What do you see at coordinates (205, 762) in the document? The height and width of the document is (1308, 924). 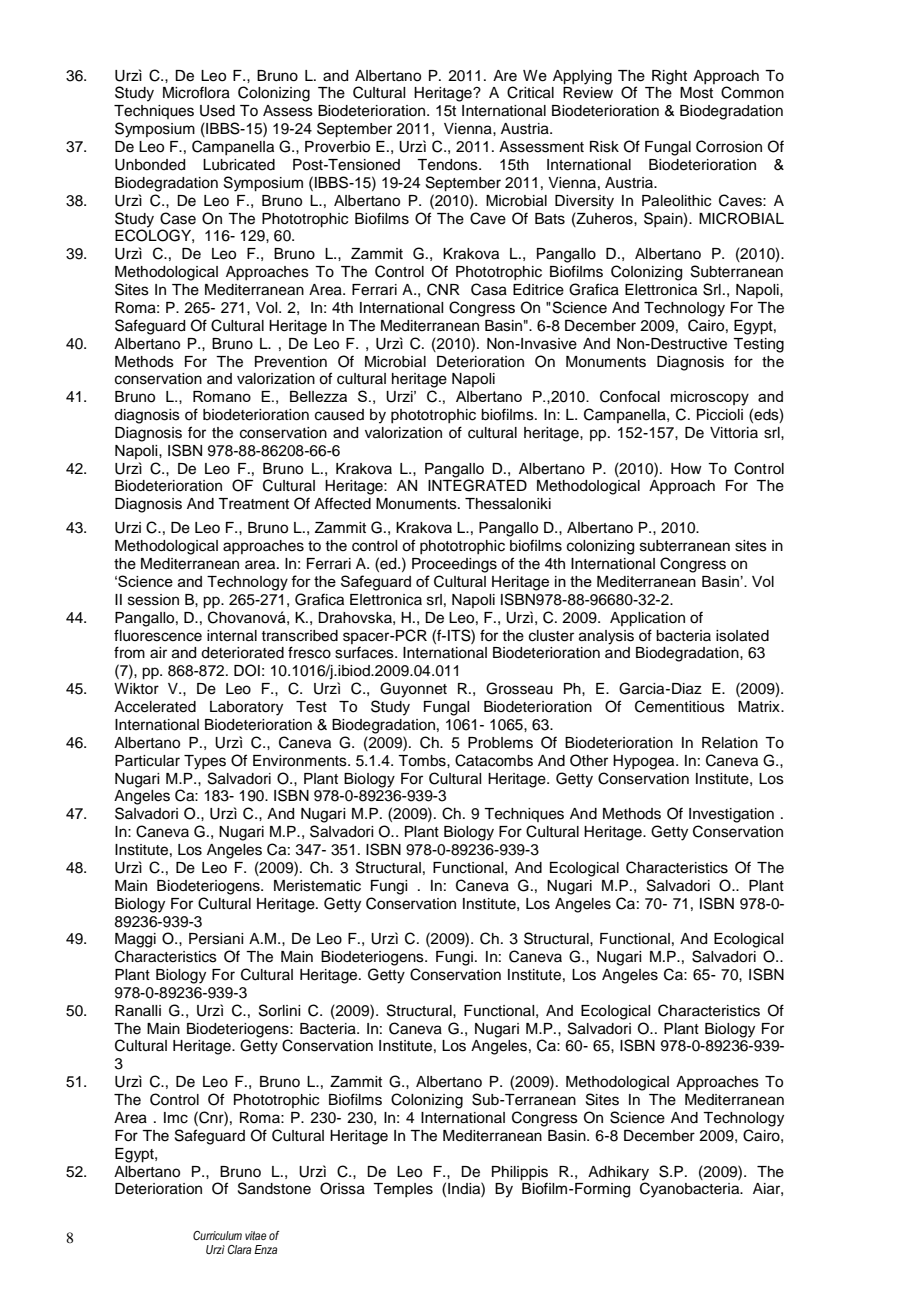 I see `Types` at bounding box center [205, 762].
